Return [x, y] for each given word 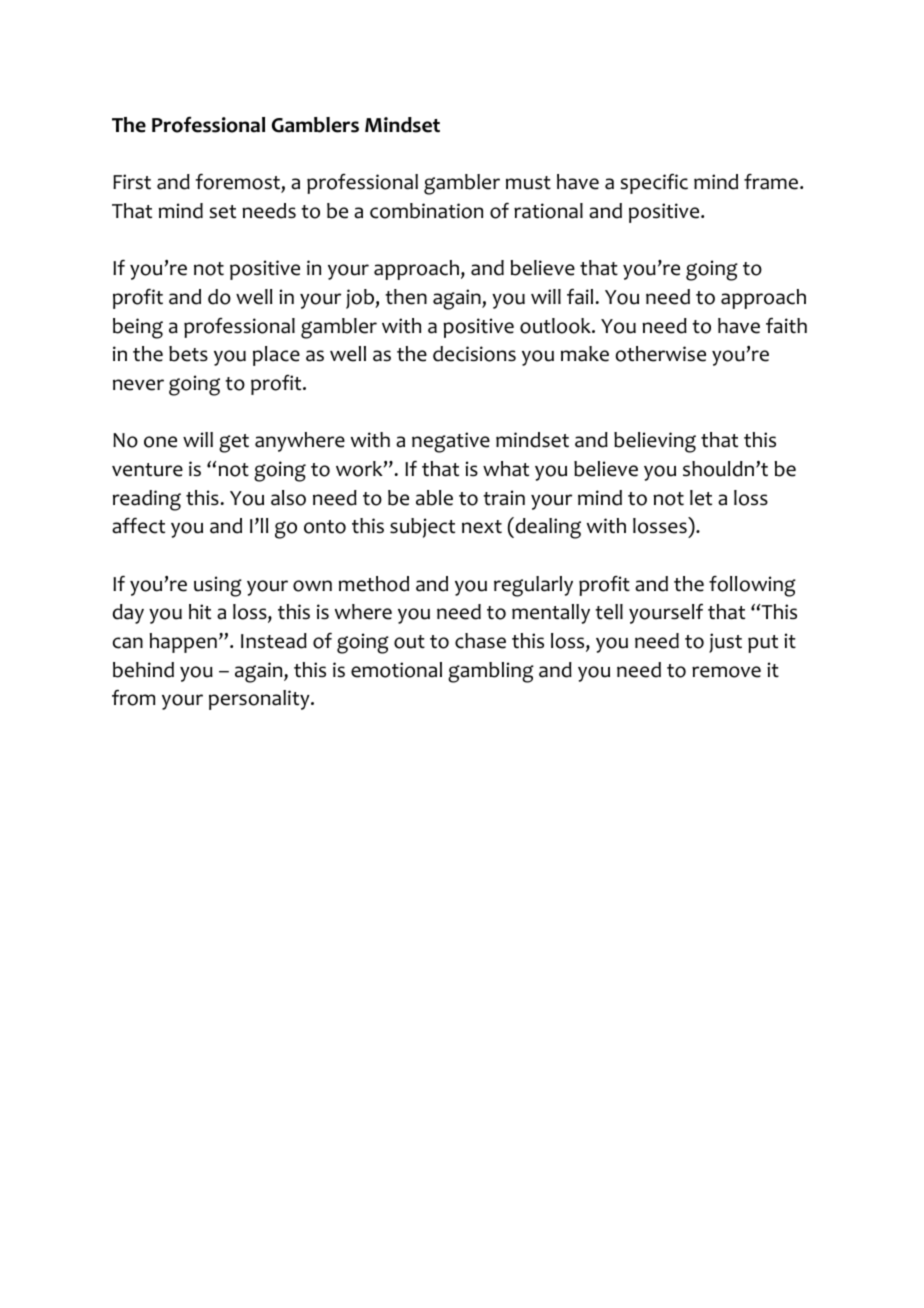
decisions [474, 354]
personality [260, 700]
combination [426, 211]
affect [138, 526]
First [132, 182]
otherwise [661, 354]
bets [188, 354]
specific [654, 183]
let [701, 498]
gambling [491, 672]
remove [726, 672]
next [482, 527]
